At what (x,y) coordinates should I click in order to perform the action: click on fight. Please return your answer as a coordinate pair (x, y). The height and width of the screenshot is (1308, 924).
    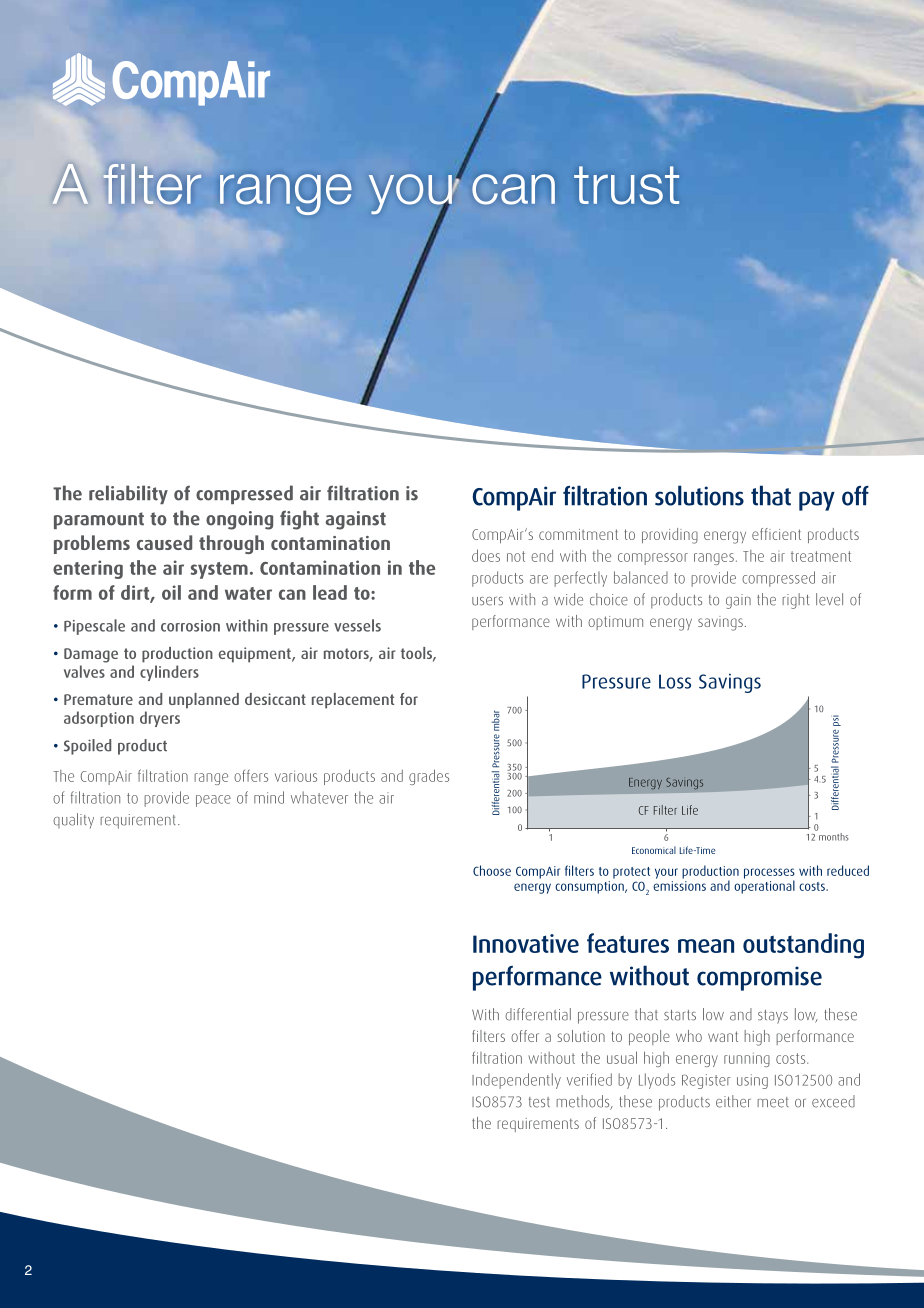
    Looking at the image, I should click on (299, 520).
